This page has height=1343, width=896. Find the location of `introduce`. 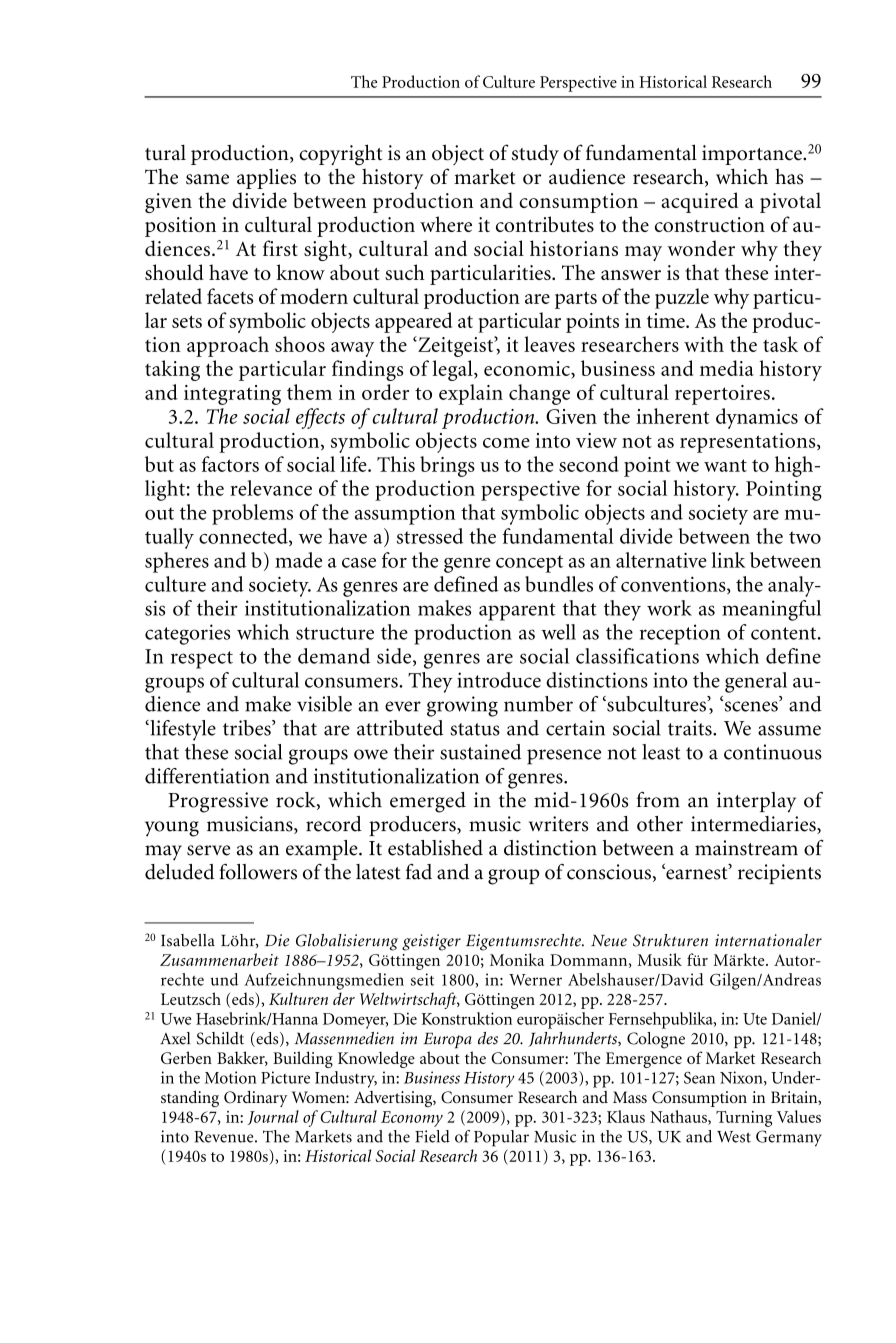

introduce is located at coordinates (499, 680).
